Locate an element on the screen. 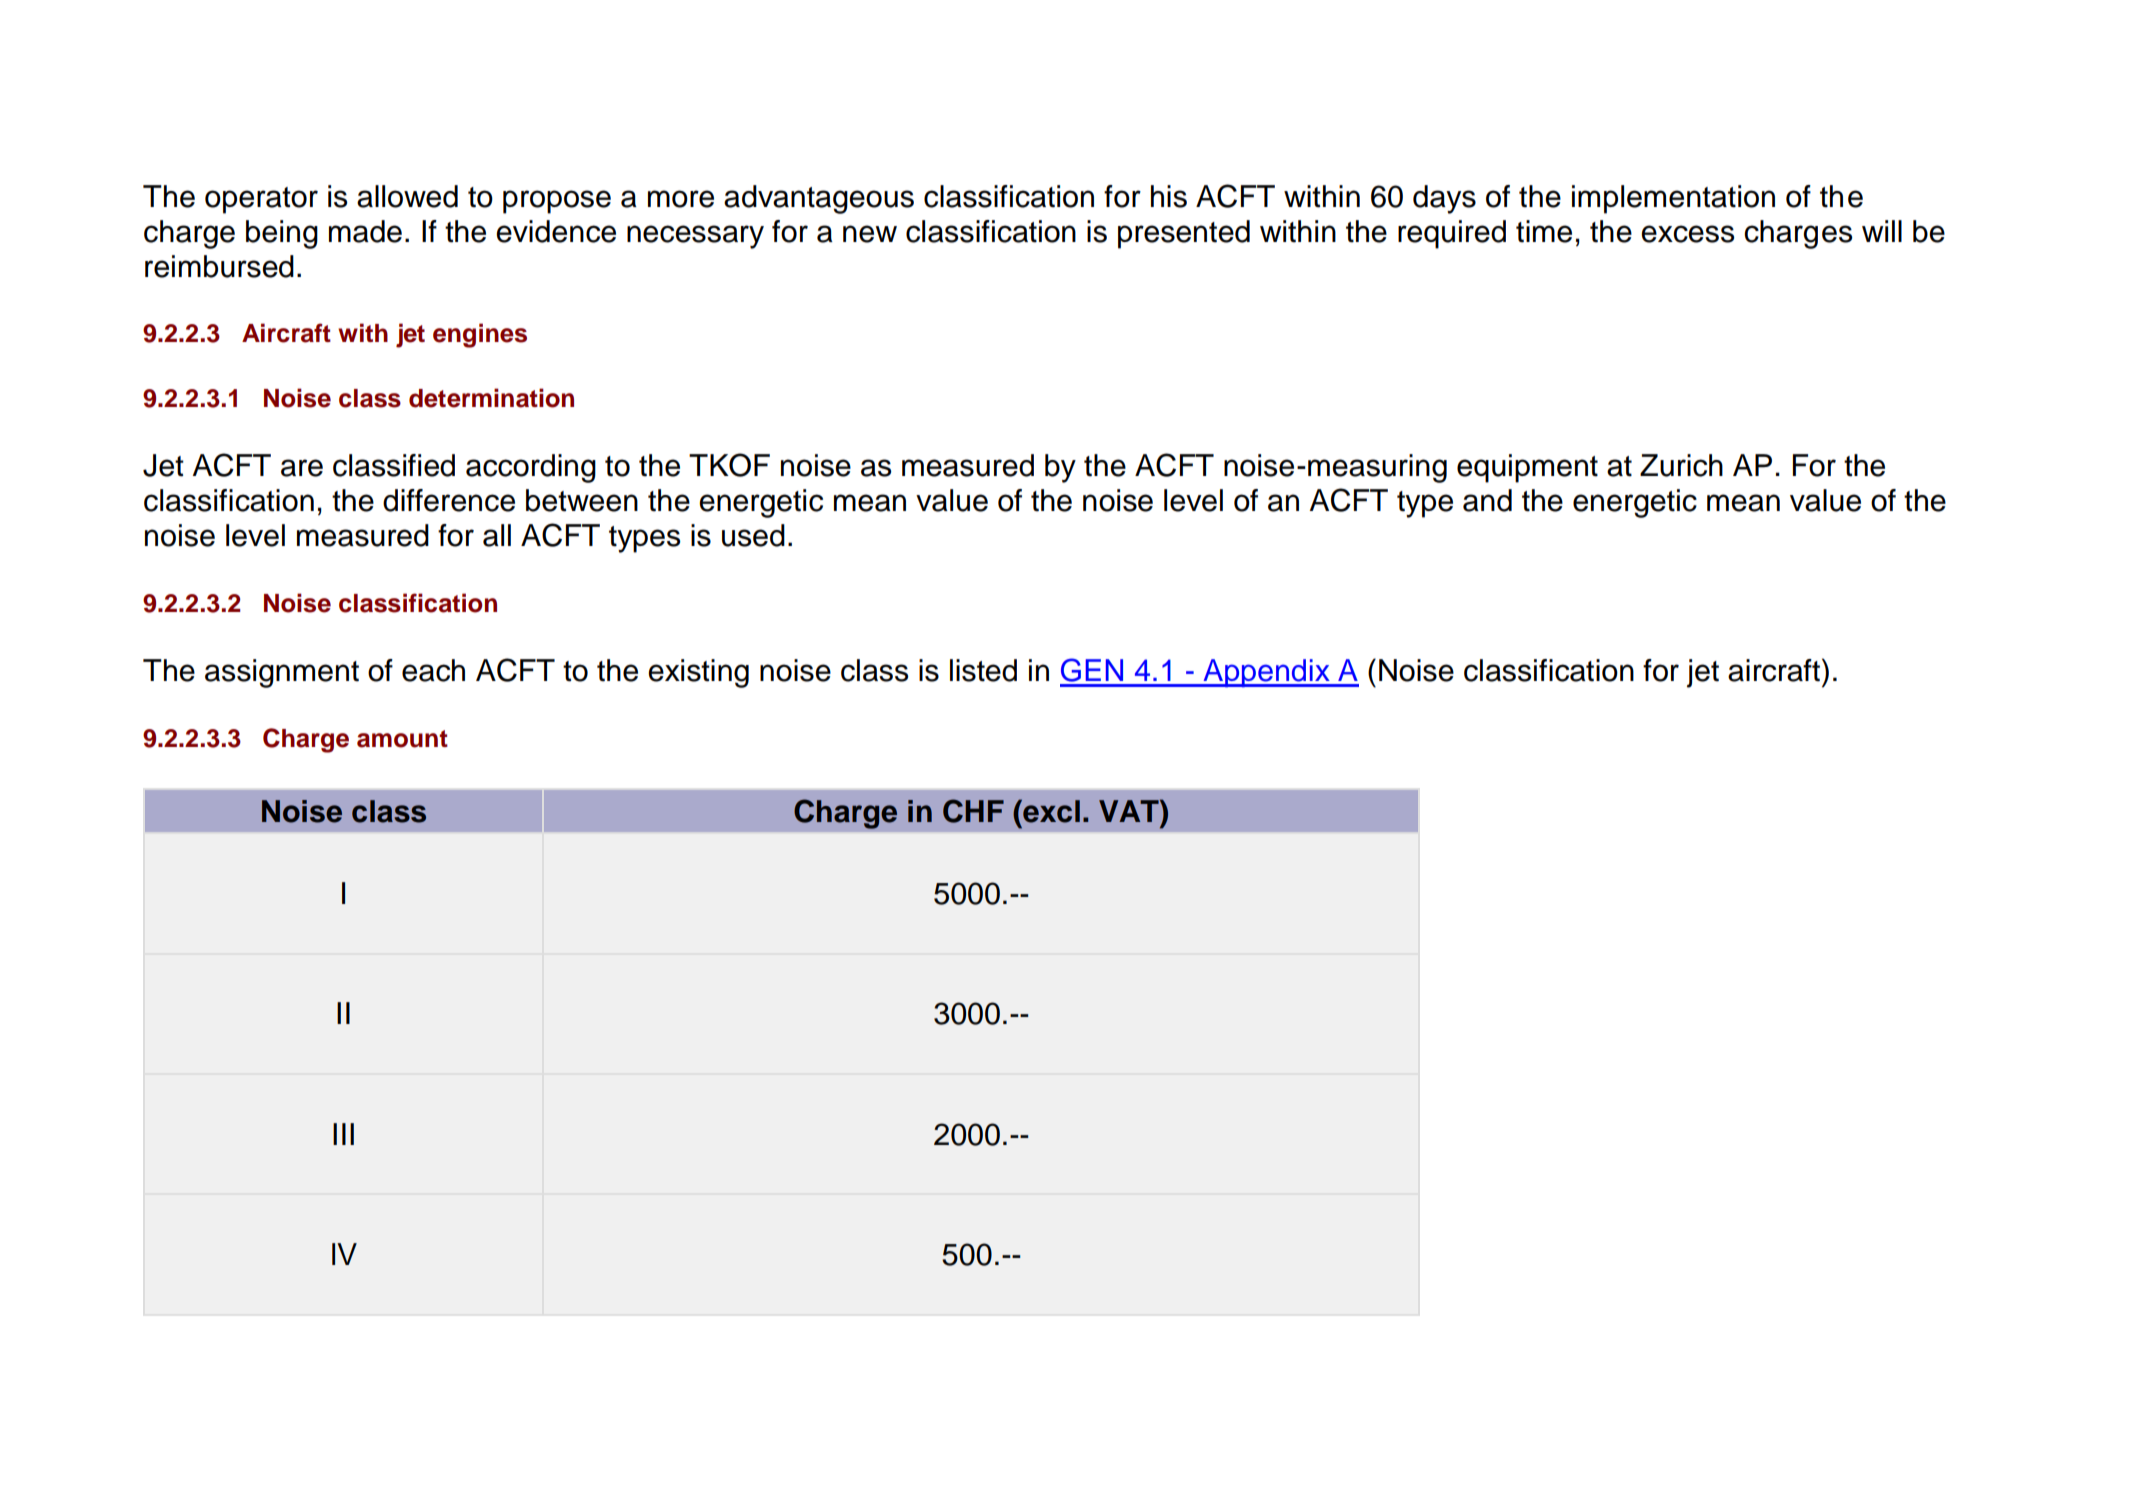  his is located at coordinates (1169, 196).
